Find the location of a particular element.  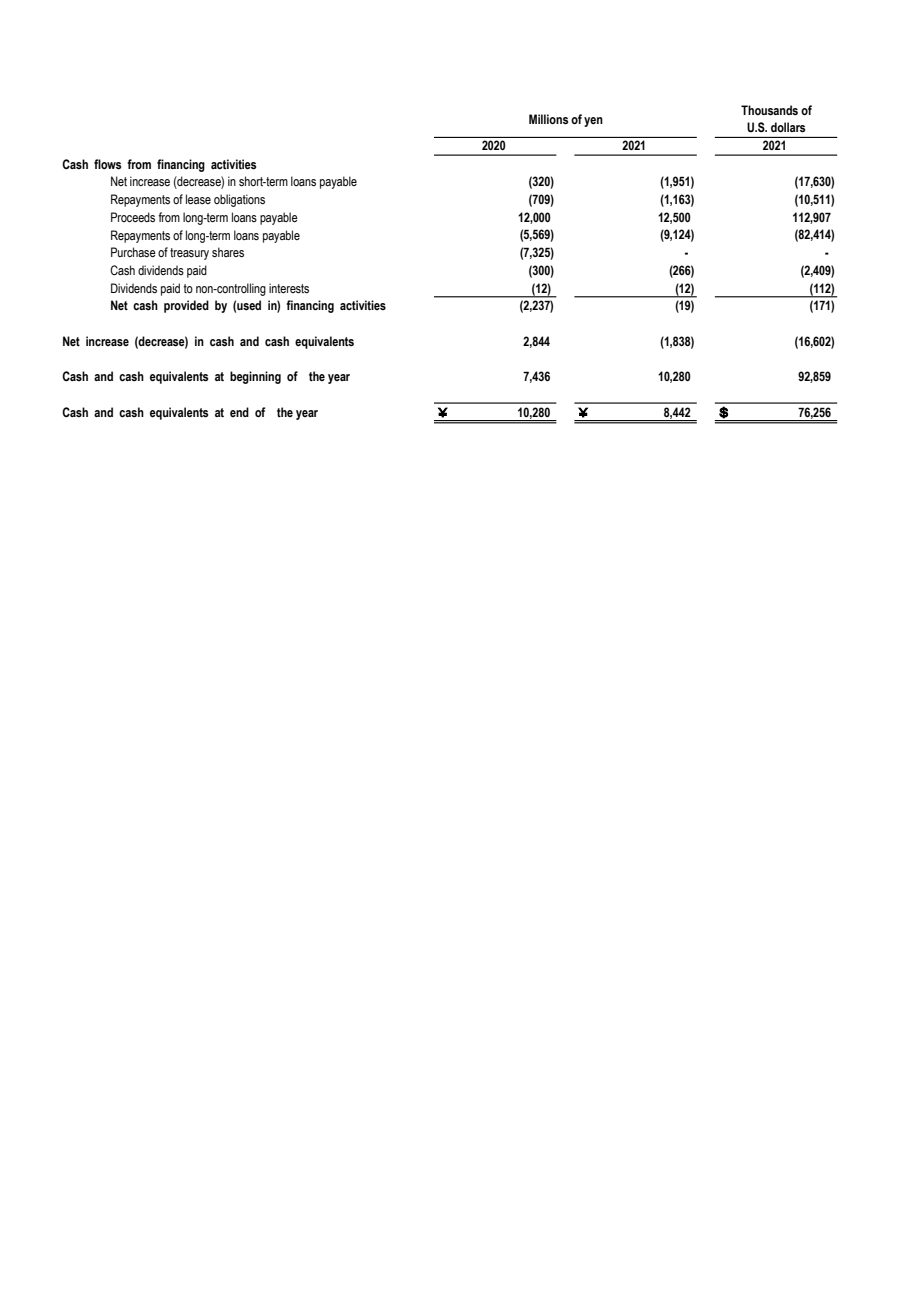

provided is located at coordinates (186, 306).
